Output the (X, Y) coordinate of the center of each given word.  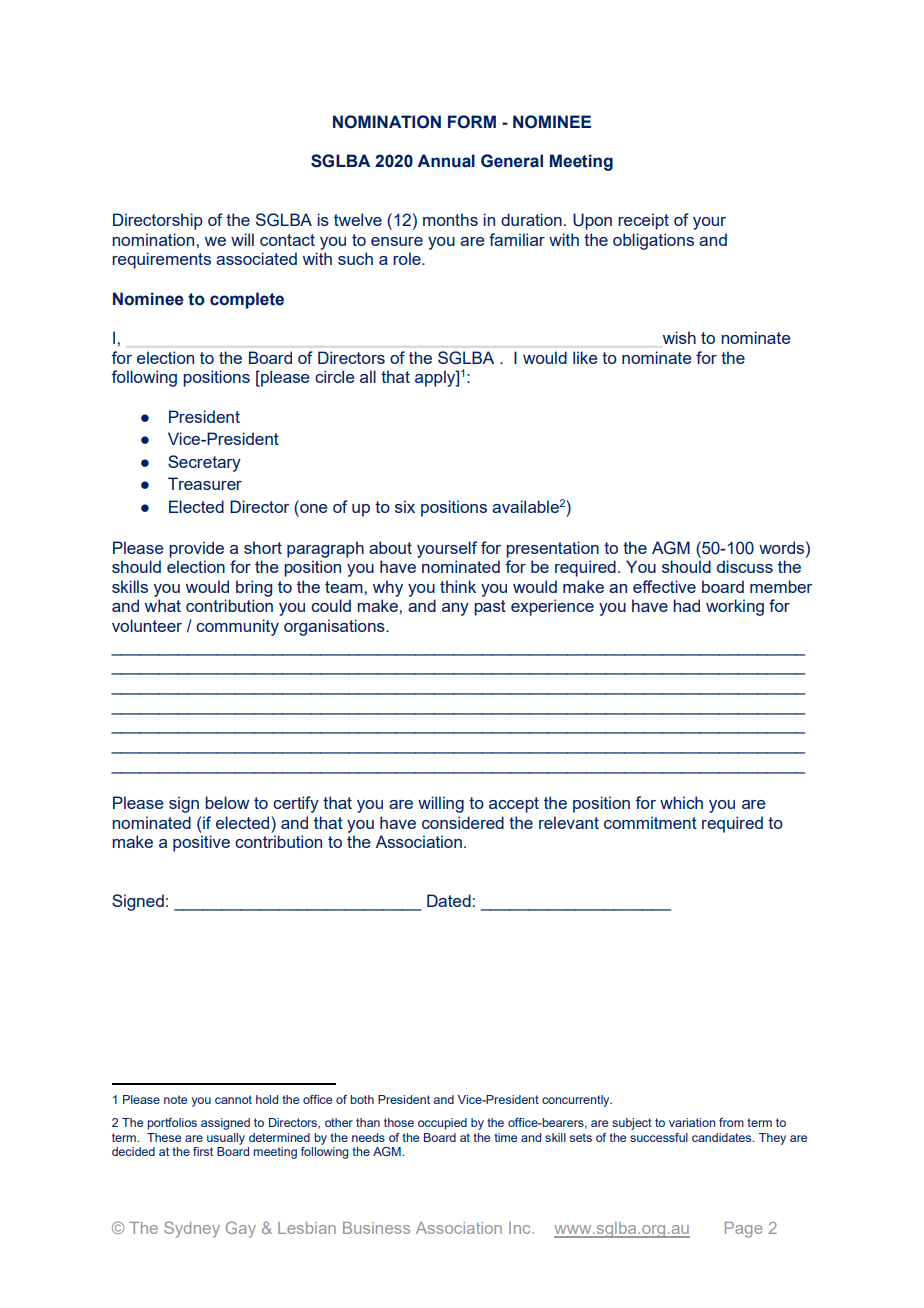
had (686, 605)
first (203, 1151)
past (490, 608)
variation (692, 1122)
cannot (233, 1099)
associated (256, 258)
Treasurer (205, 483)
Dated (449, 900)
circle (334, 376)
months (450, 219)
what (163, 605)
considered (463, 822)
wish (679, 337)
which (681, 802)
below (227, 802)
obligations (653, 241)
